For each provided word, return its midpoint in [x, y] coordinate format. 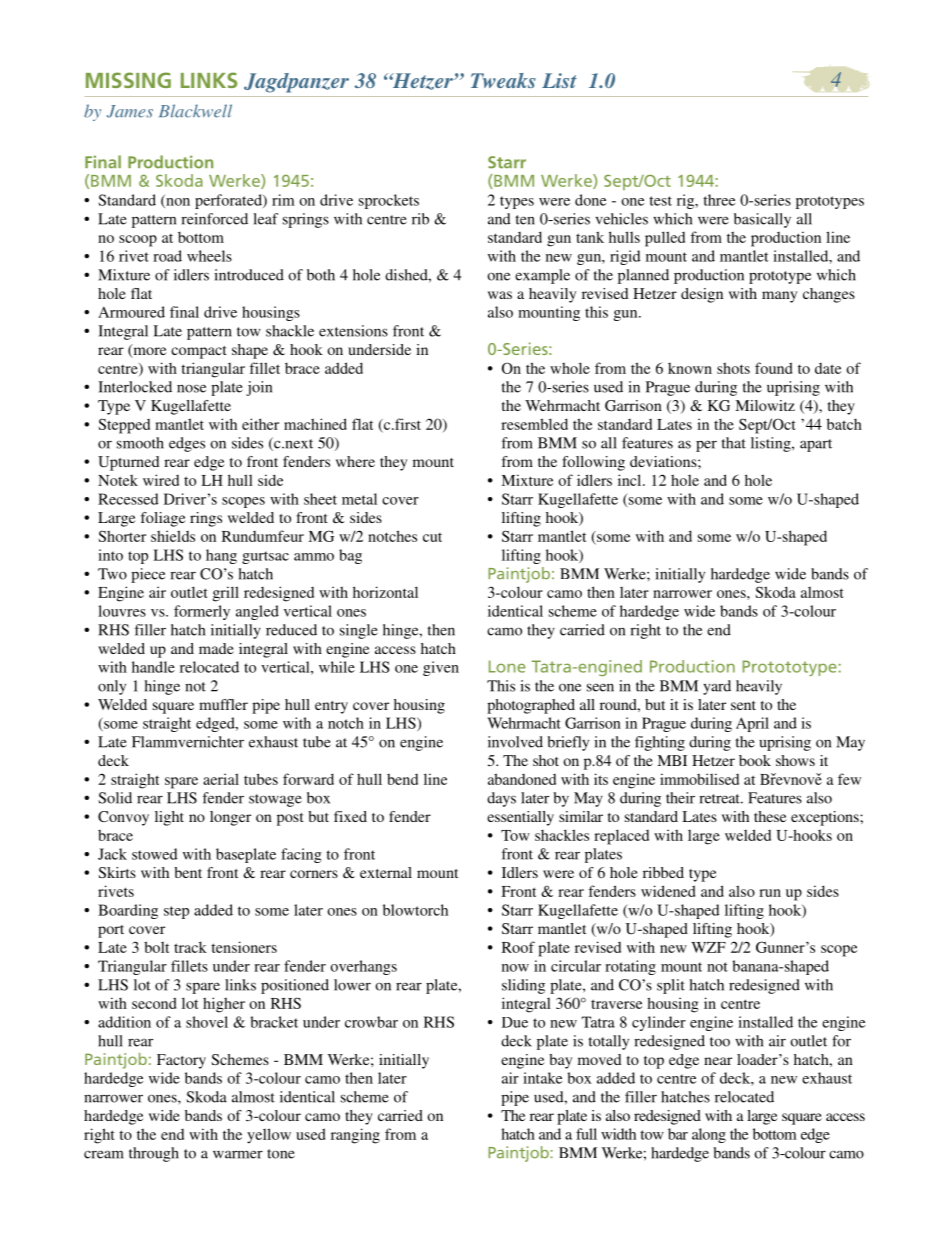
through [154, 1154]
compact [199, 352]
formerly [202, 612]
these [770, 816]
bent [188, 872]
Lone [507, 666]
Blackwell [195, 111]
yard [717, 687]
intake [542, 1078]
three [719, 200]
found [773, 368]
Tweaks [503, 80]
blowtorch [415, 910]
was [500, 295]
